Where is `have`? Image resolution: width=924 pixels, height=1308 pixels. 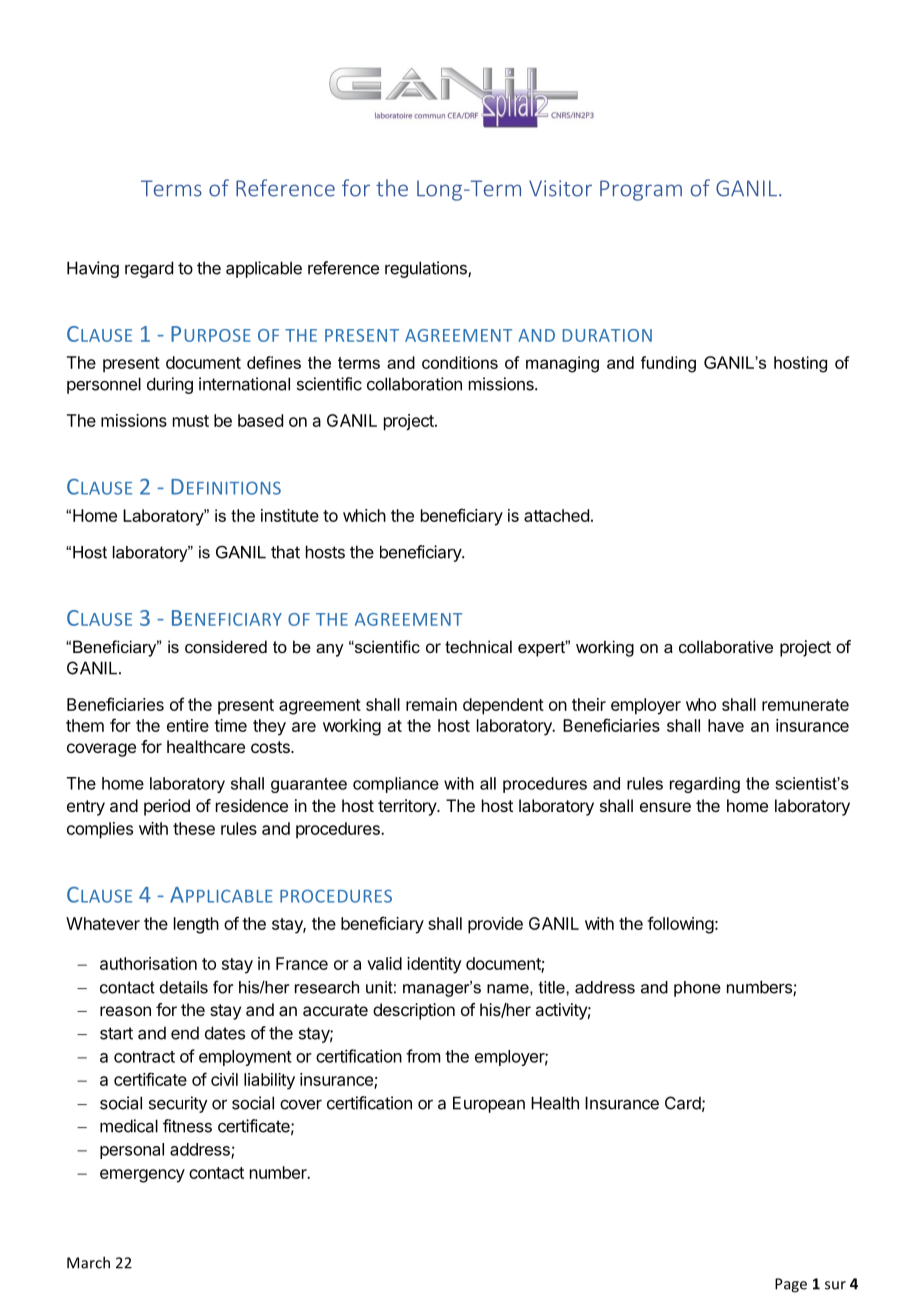 have is located at coordinates (726, 725).
